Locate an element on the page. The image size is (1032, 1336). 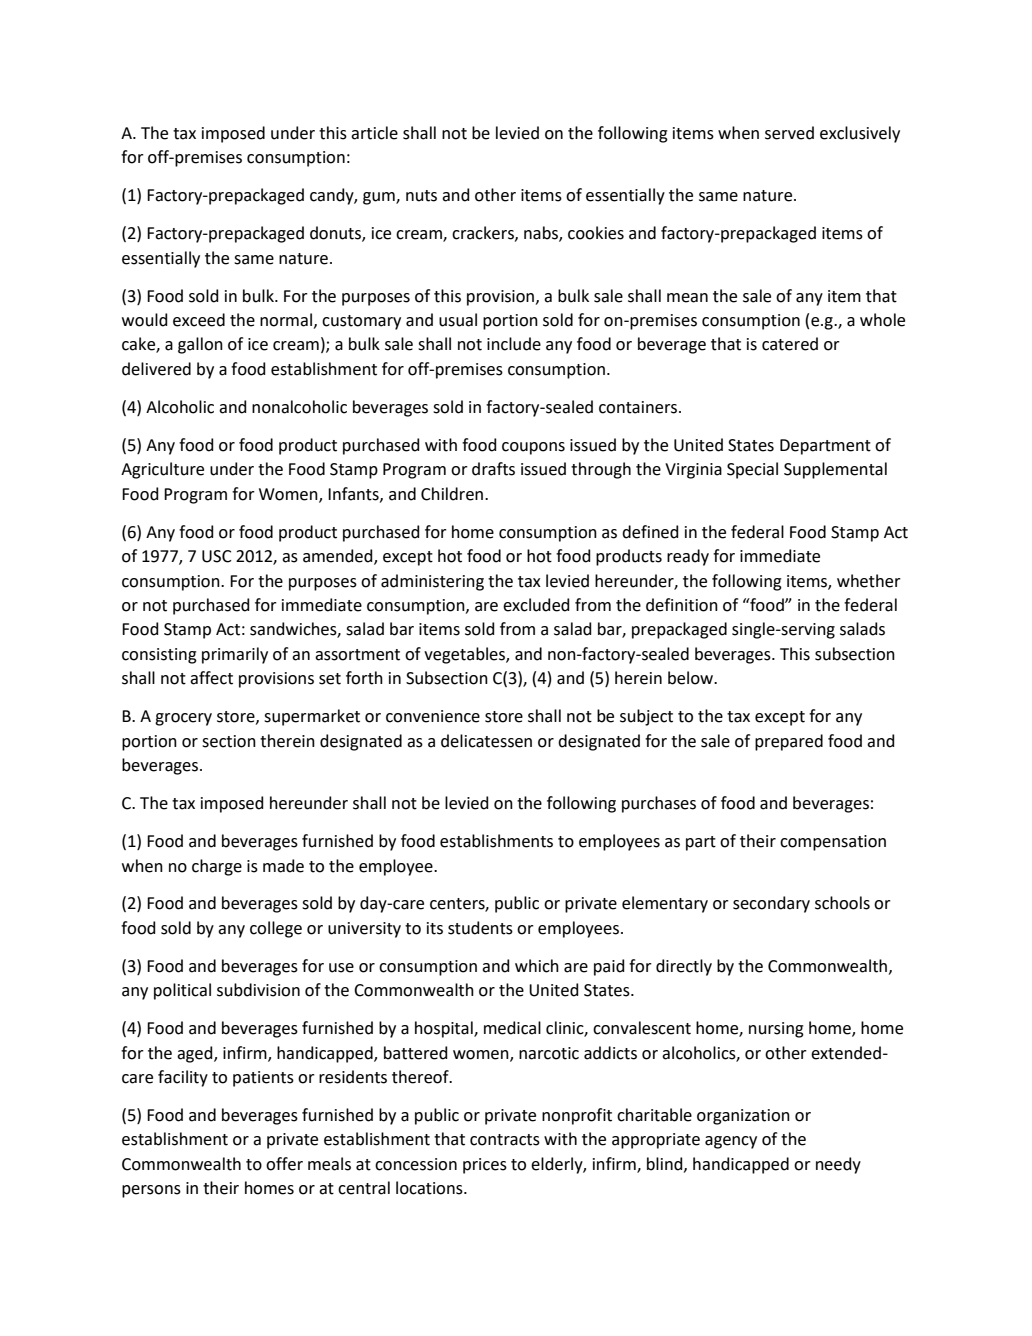
needy is located at coordinates (838, 1165).
